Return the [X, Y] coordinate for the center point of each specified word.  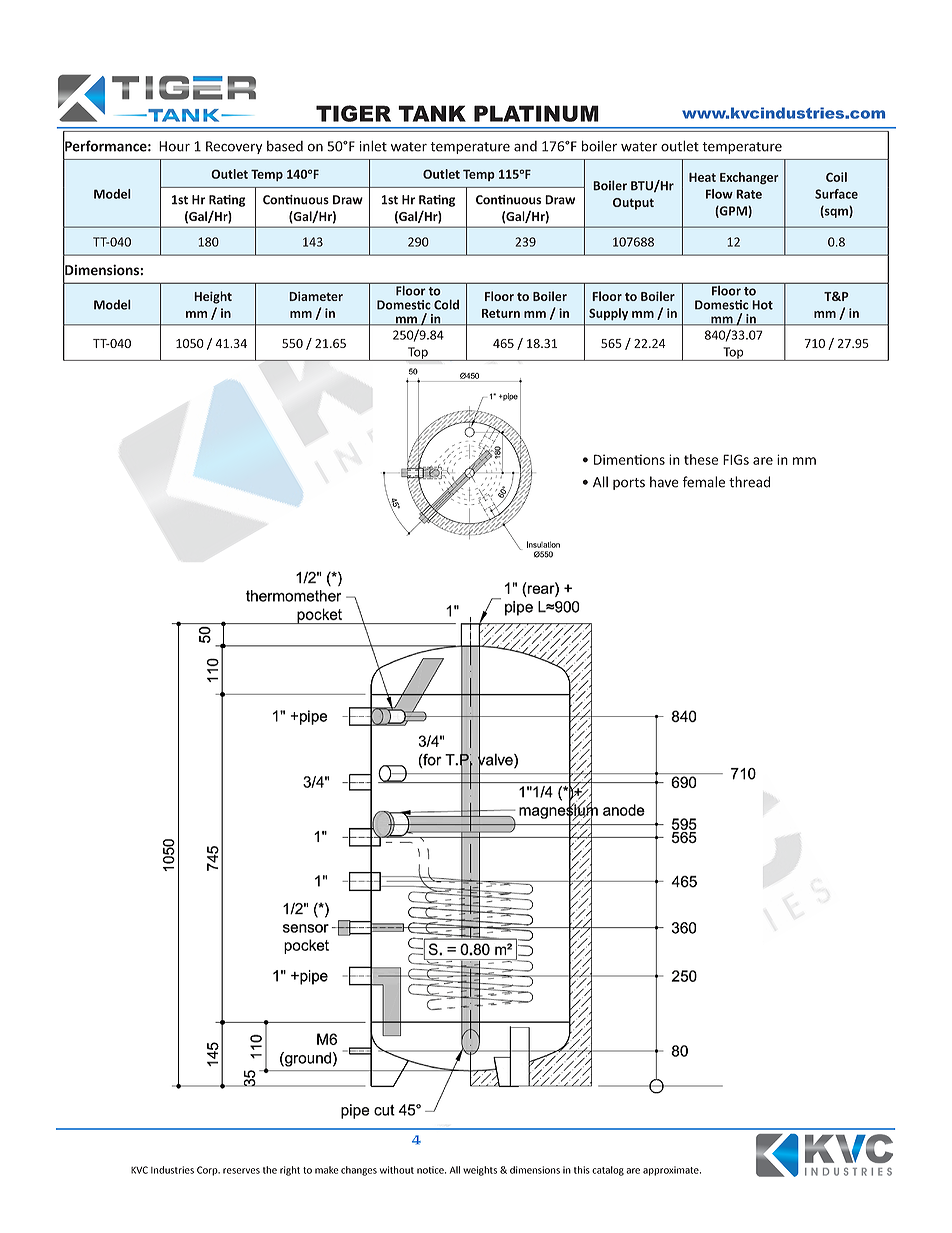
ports [629, 484]
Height [213, 297]
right [290, 1171]
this [582, 1170]
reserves [241, 1171]
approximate [672, 1171]
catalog [608, 1171]
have [664, 482]
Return [501, 313]
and [525, 146]
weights [480, 1171]
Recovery [234, 147]
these [701, 459]
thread [749, 482]
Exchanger [749, 178]
